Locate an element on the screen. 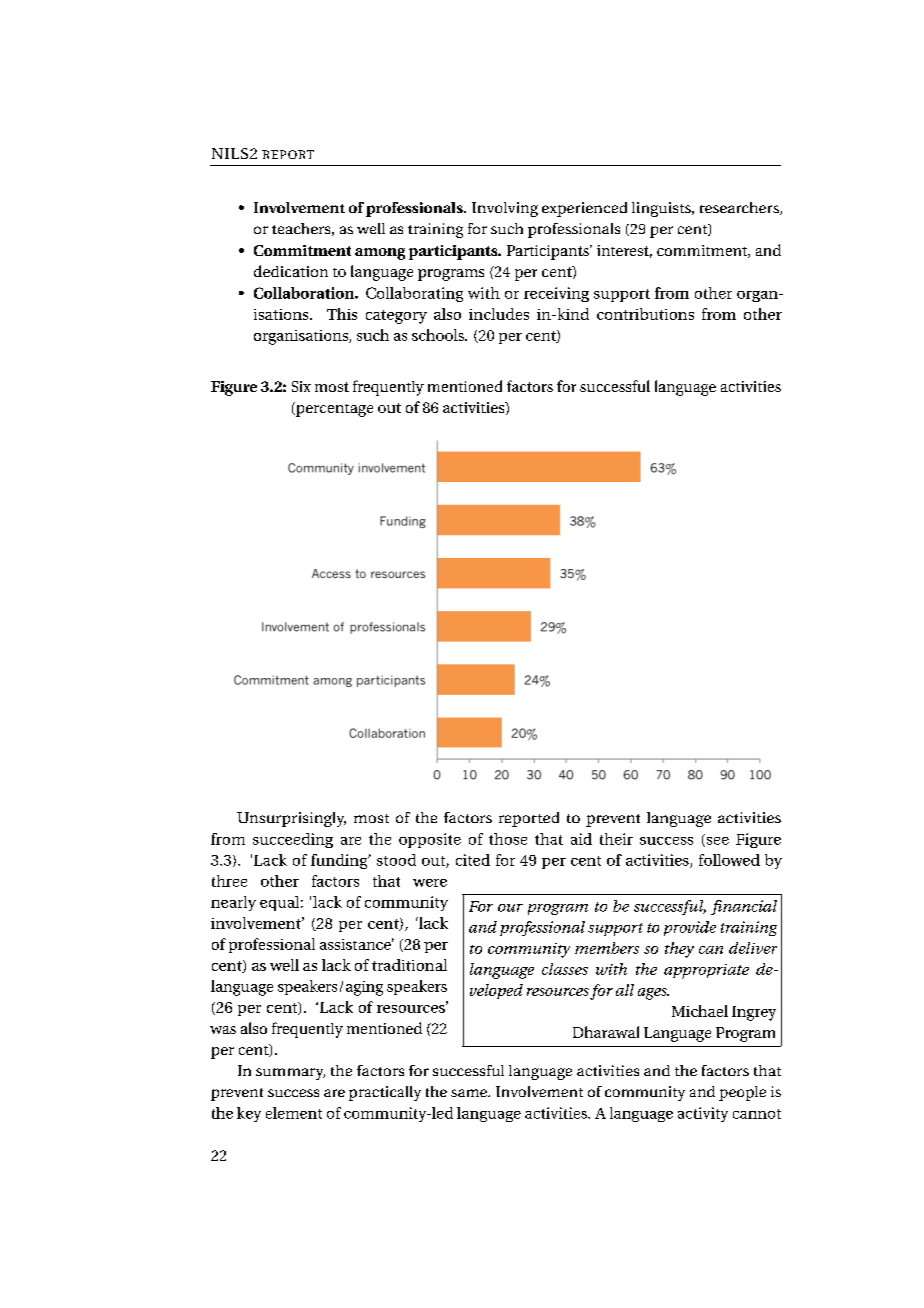  linguists is located at coordinates (662, 209).
